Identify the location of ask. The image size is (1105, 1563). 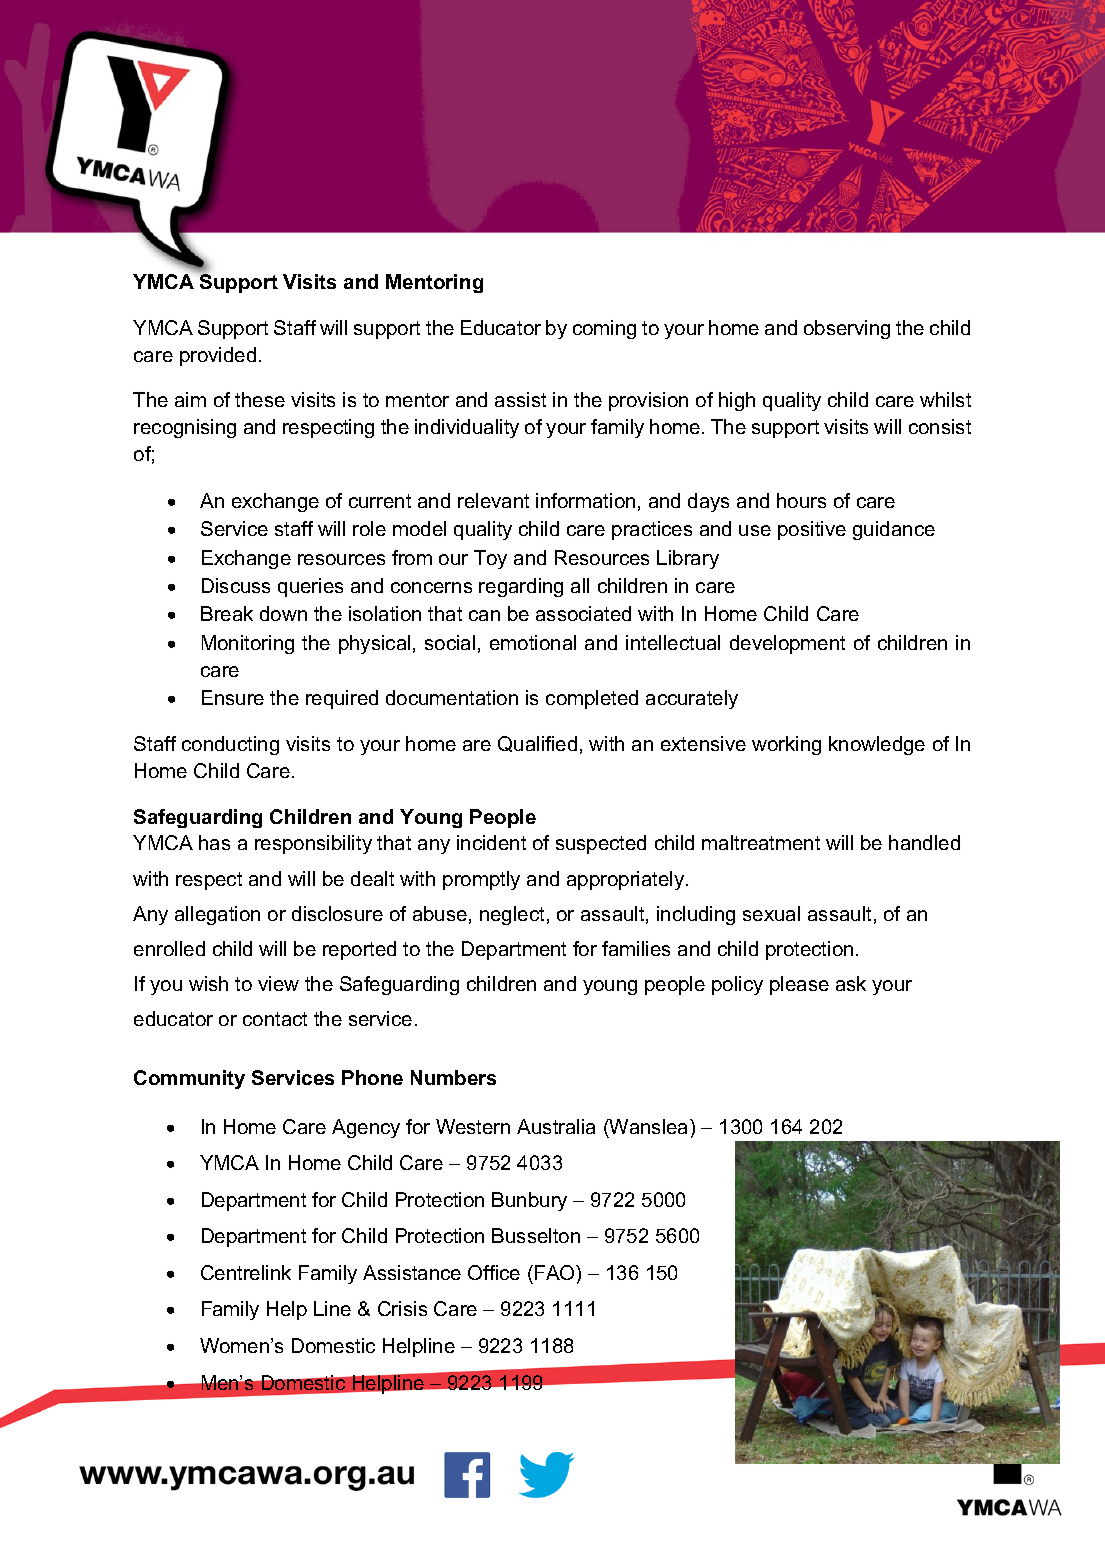
(851, 983).
